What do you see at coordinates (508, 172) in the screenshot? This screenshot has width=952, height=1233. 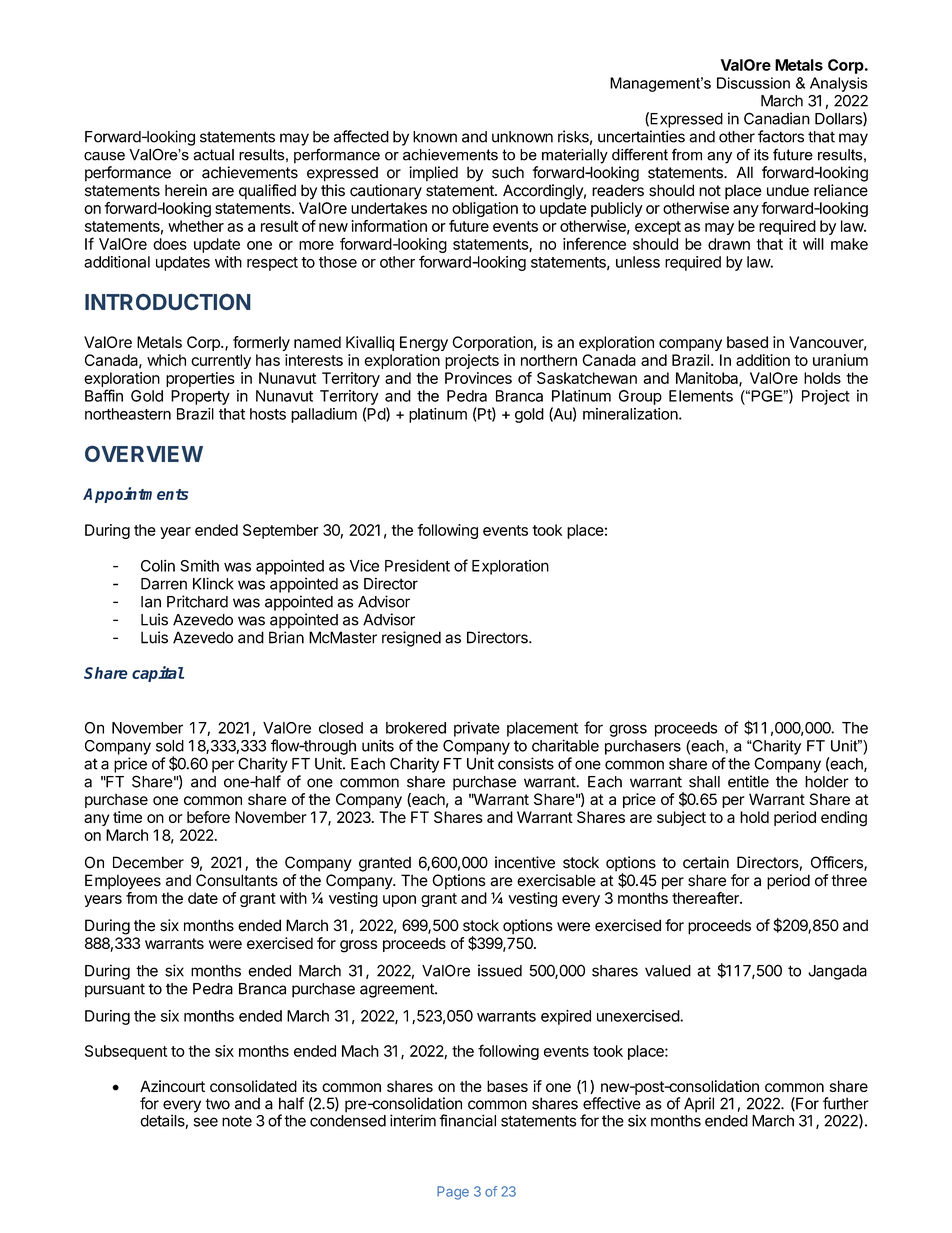 I see `such` at bounding box center [508, 172].
